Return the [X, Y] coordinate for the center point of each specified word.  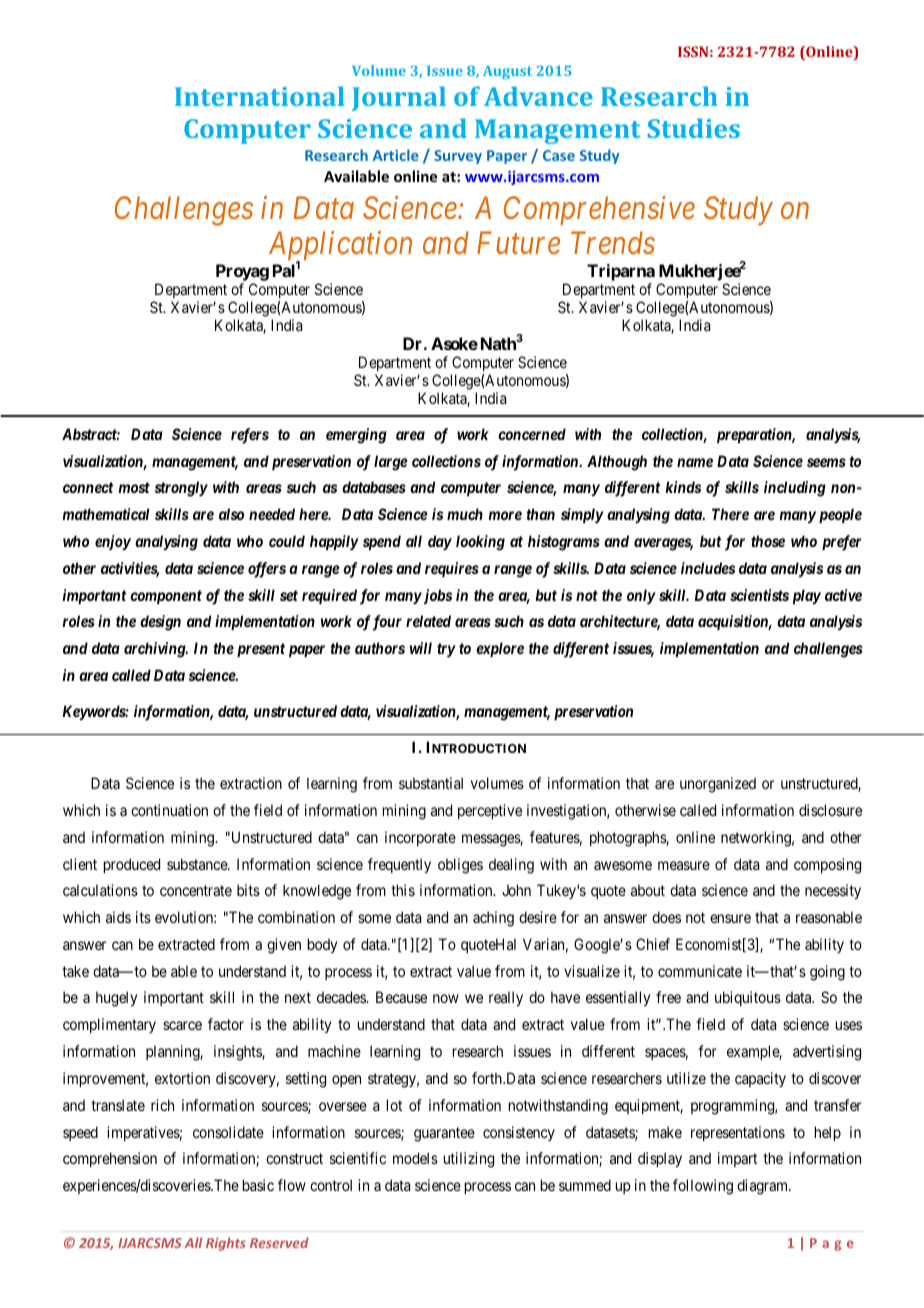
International [259, 96]
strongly [181, 489]
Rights [226, 1244]
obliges [460, 866]
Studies [694, 128]
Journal [399, 98]
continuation [169, 810]
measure [684, 865]
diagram [764, 1187]
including [795, 489]
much [465, 514]
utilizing [469, 1160]
